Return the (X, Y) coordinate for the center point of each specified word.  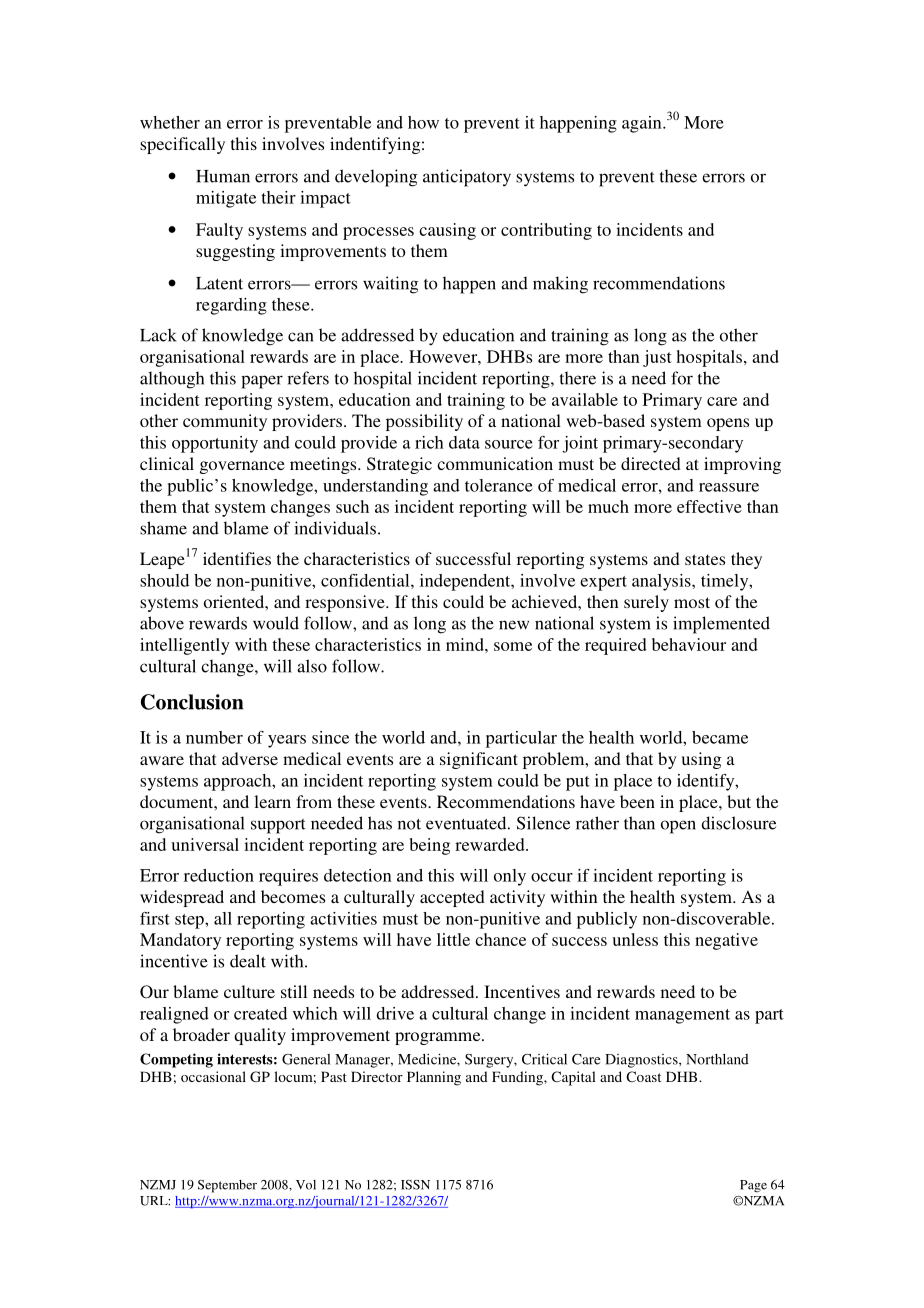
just (657, 358)
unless (635, 939)
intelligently (185, 646)
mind (466, 644)
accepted (452, 898)
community (225, 422)
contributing (546, 231)
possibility (424, 422)
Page (753, 1186)
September (227, 1186)
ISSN (415, 1185)
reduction (219, 875)
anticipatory (467, 178)
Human (223, 176)
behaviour (689, 644)
